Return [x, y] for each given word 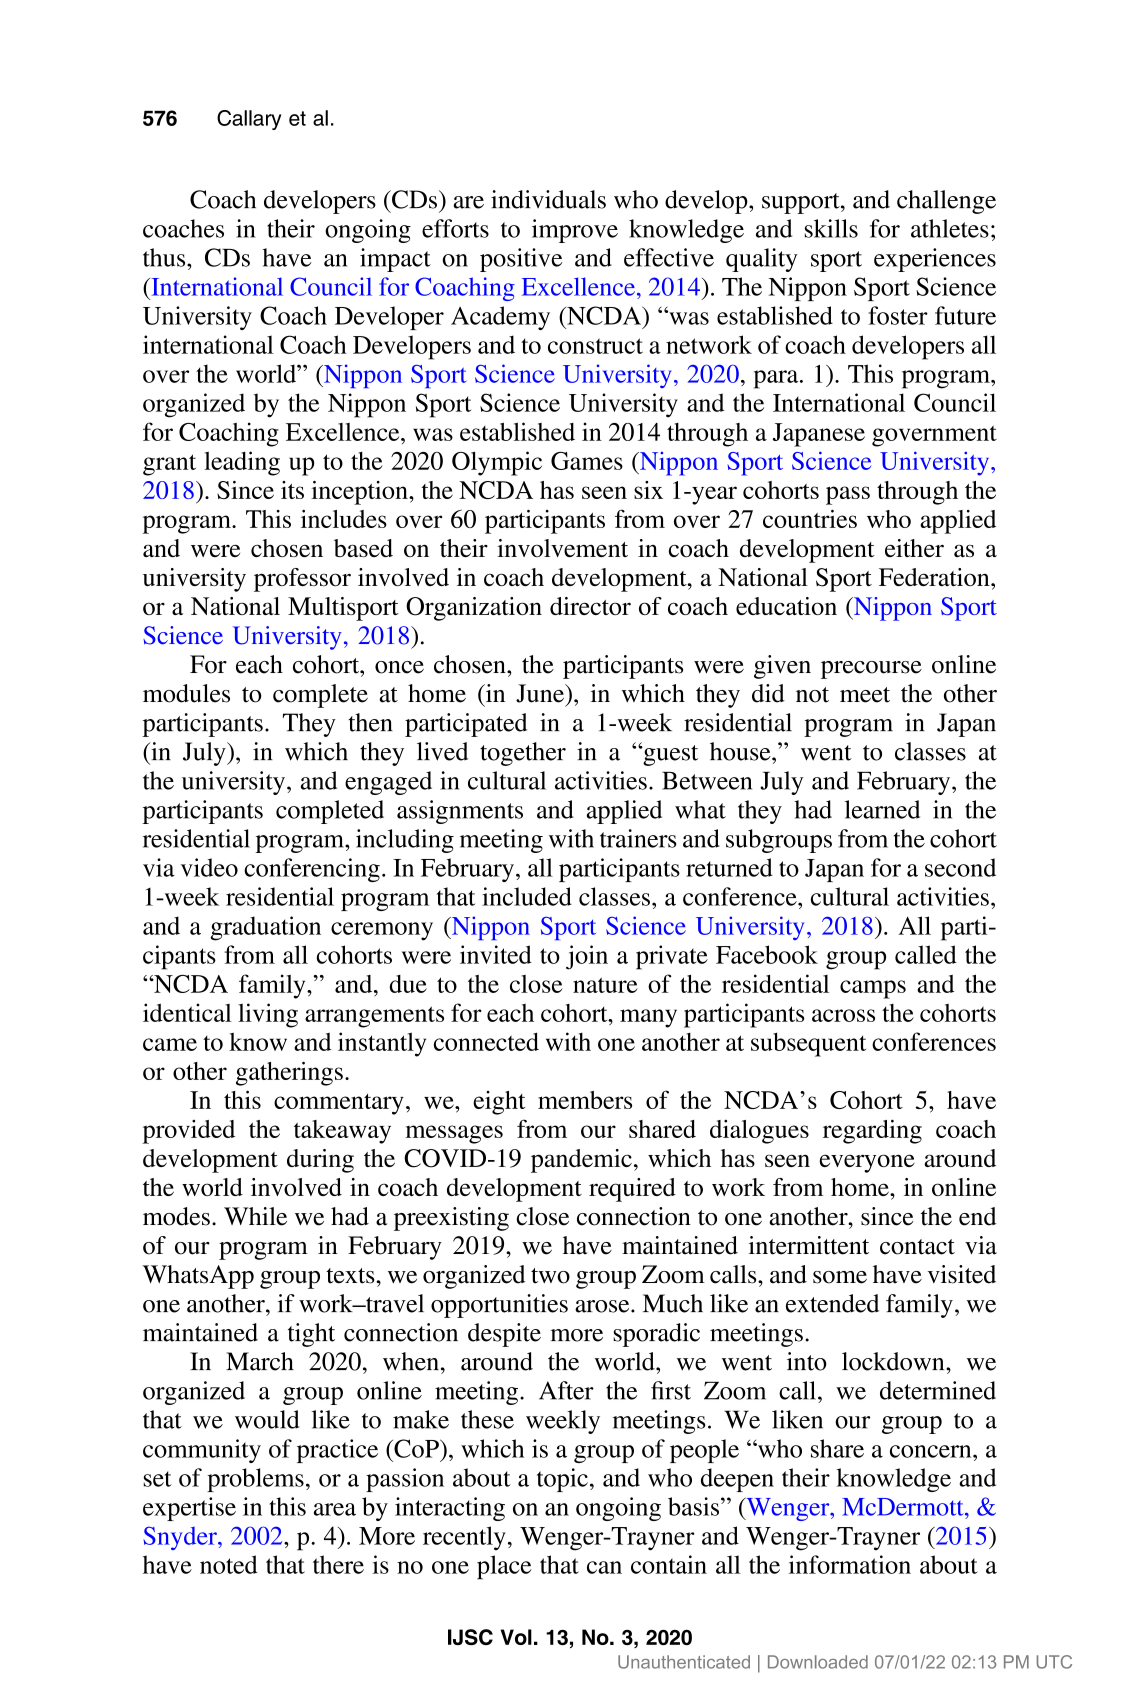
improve [575, 231]
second [960, 867]
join [587, 957]
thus [165, 257]
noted [229, 1564]
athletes [950, 228]
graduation [265, 928]
